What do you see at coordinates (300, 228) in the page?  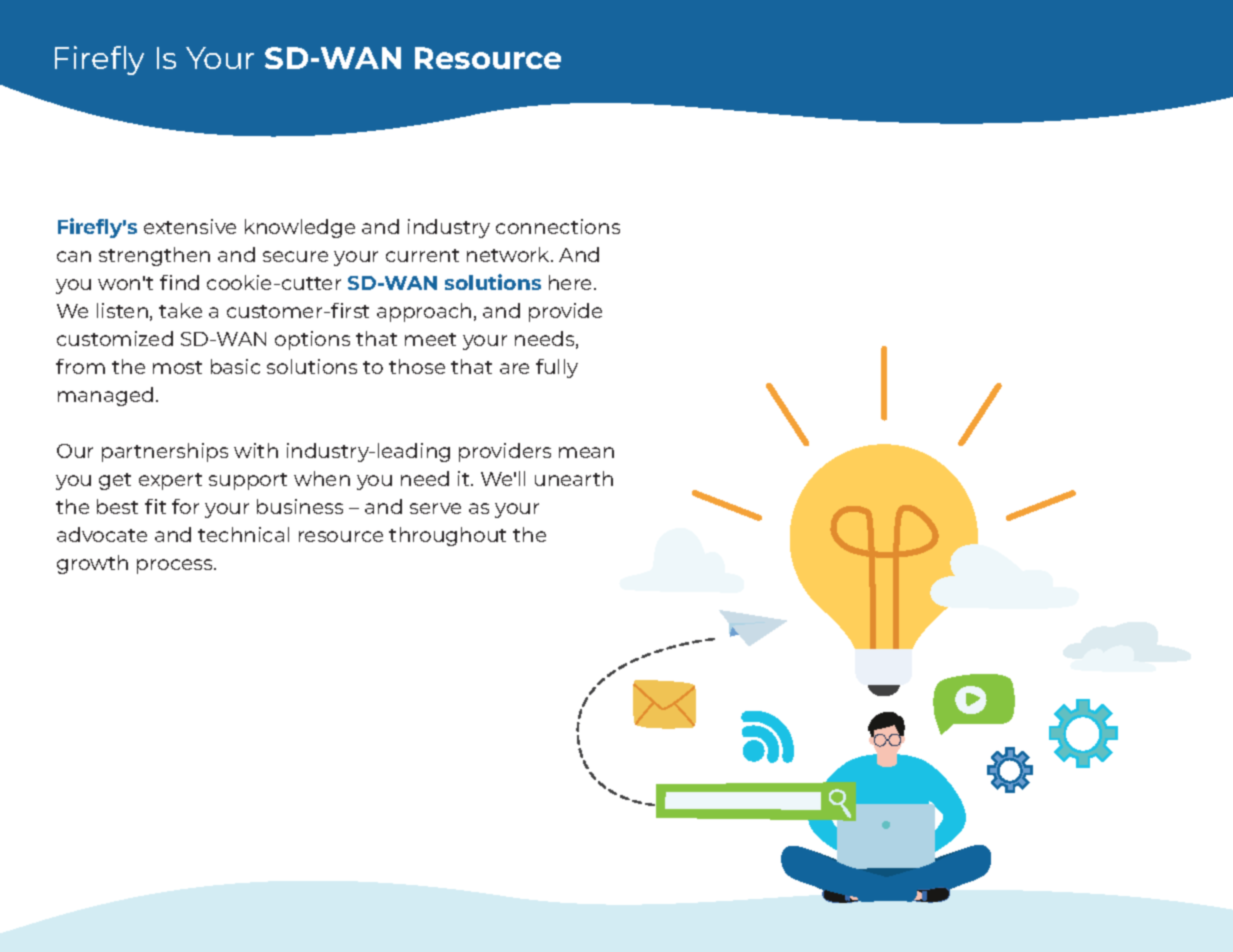 I see `knowledge` at bounding box center [300, 228].
